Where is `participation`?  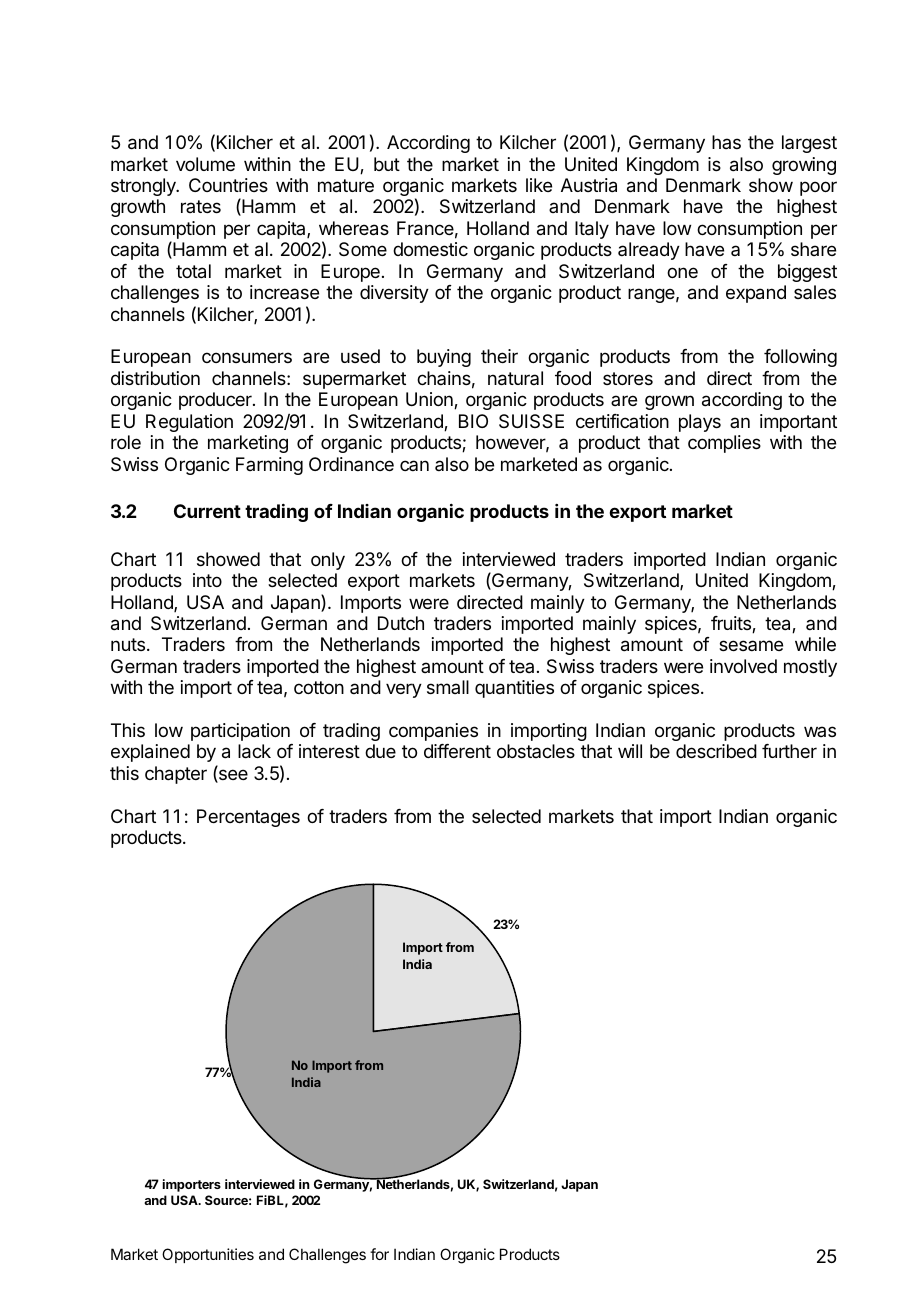 participation is located at coordinates (240, 732).
